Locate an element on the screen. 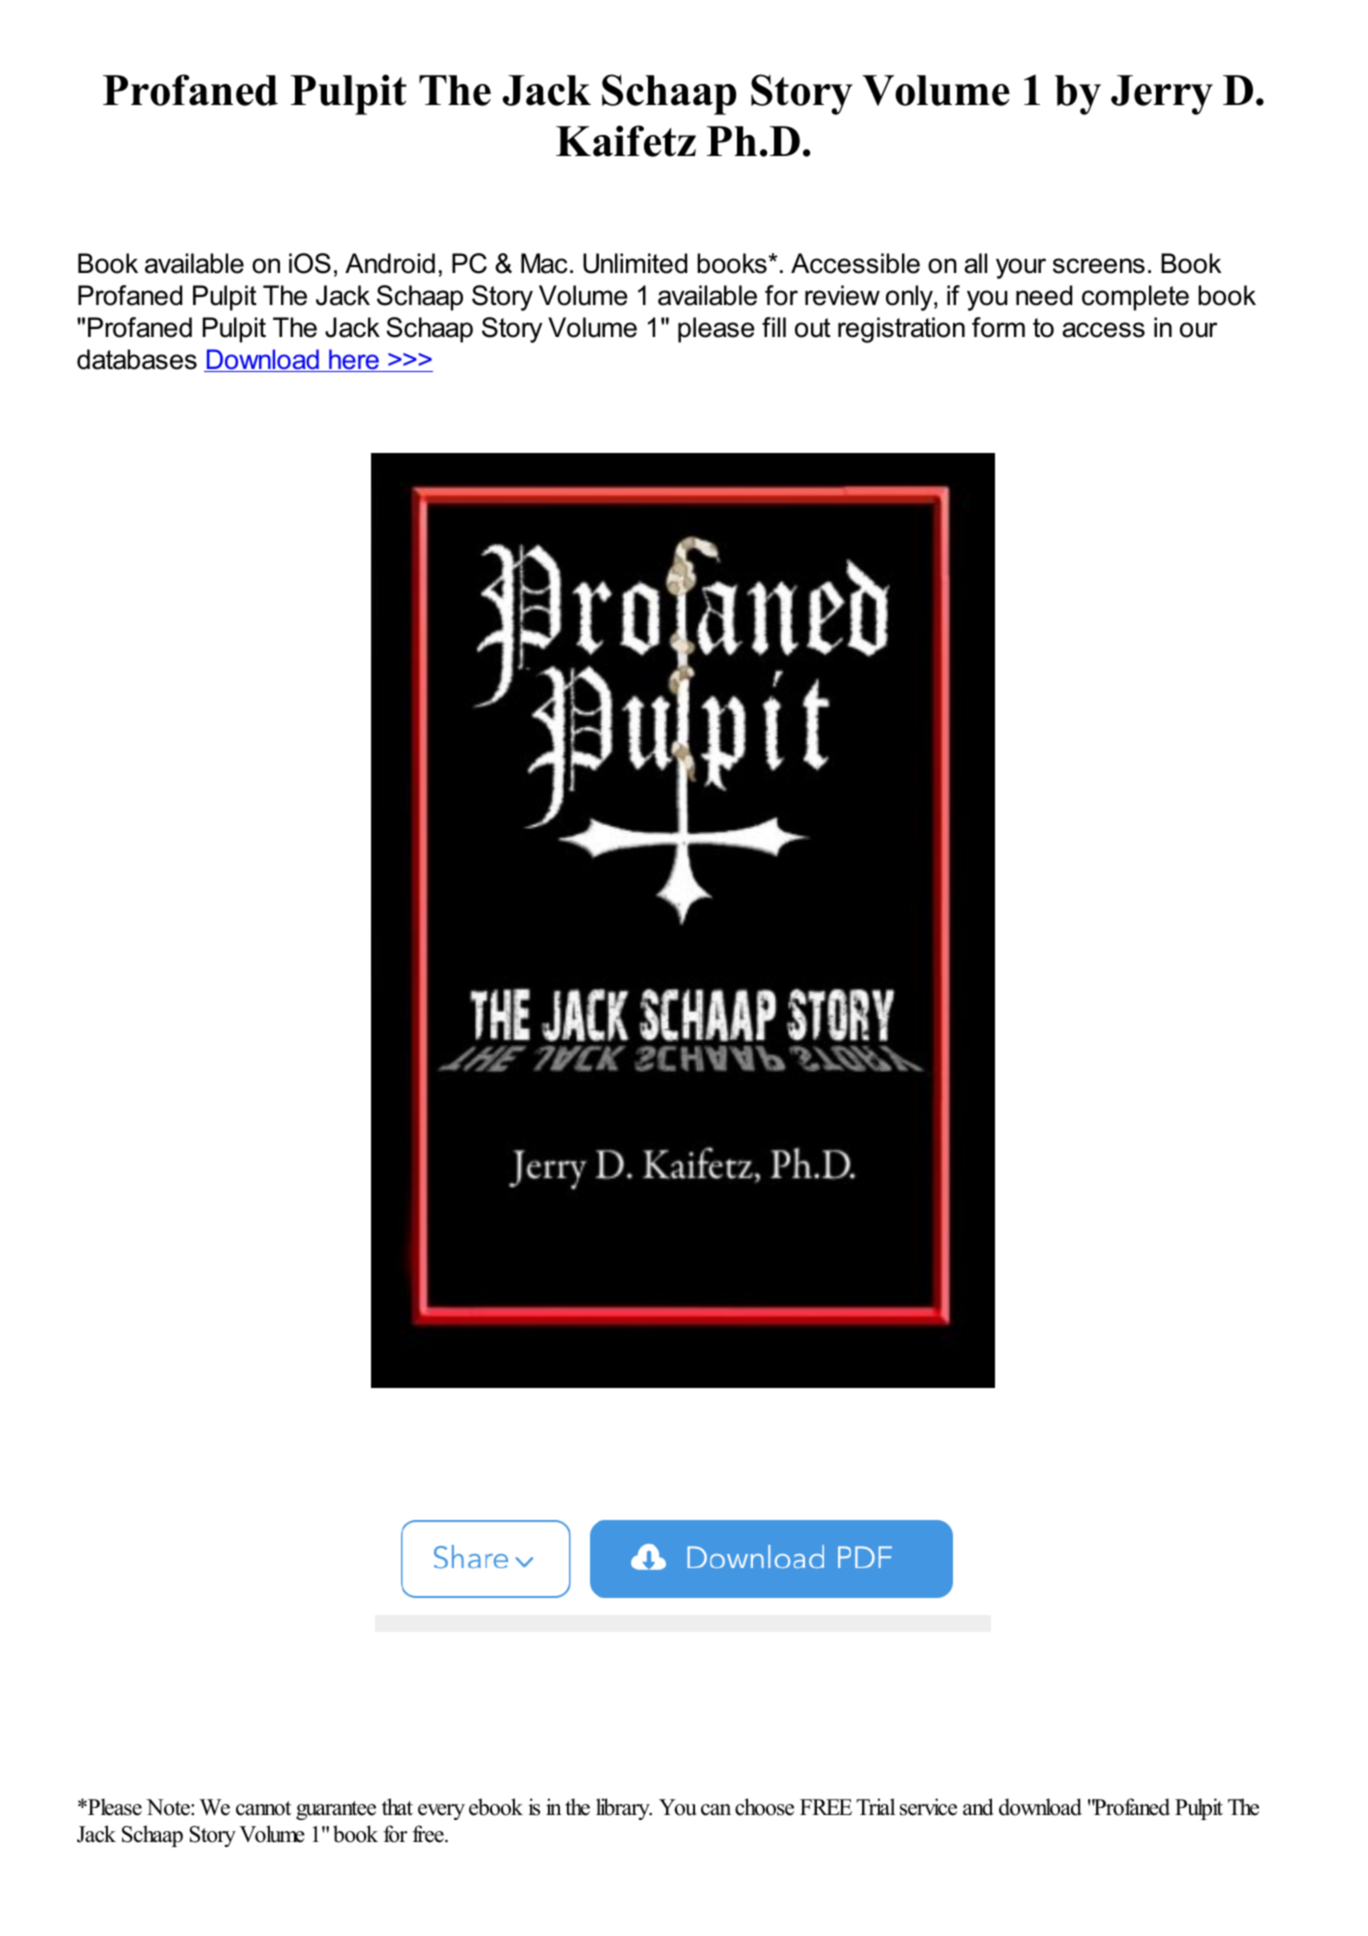 The image size is (1368, 1936). registration is located at coordinates (901, 330).
